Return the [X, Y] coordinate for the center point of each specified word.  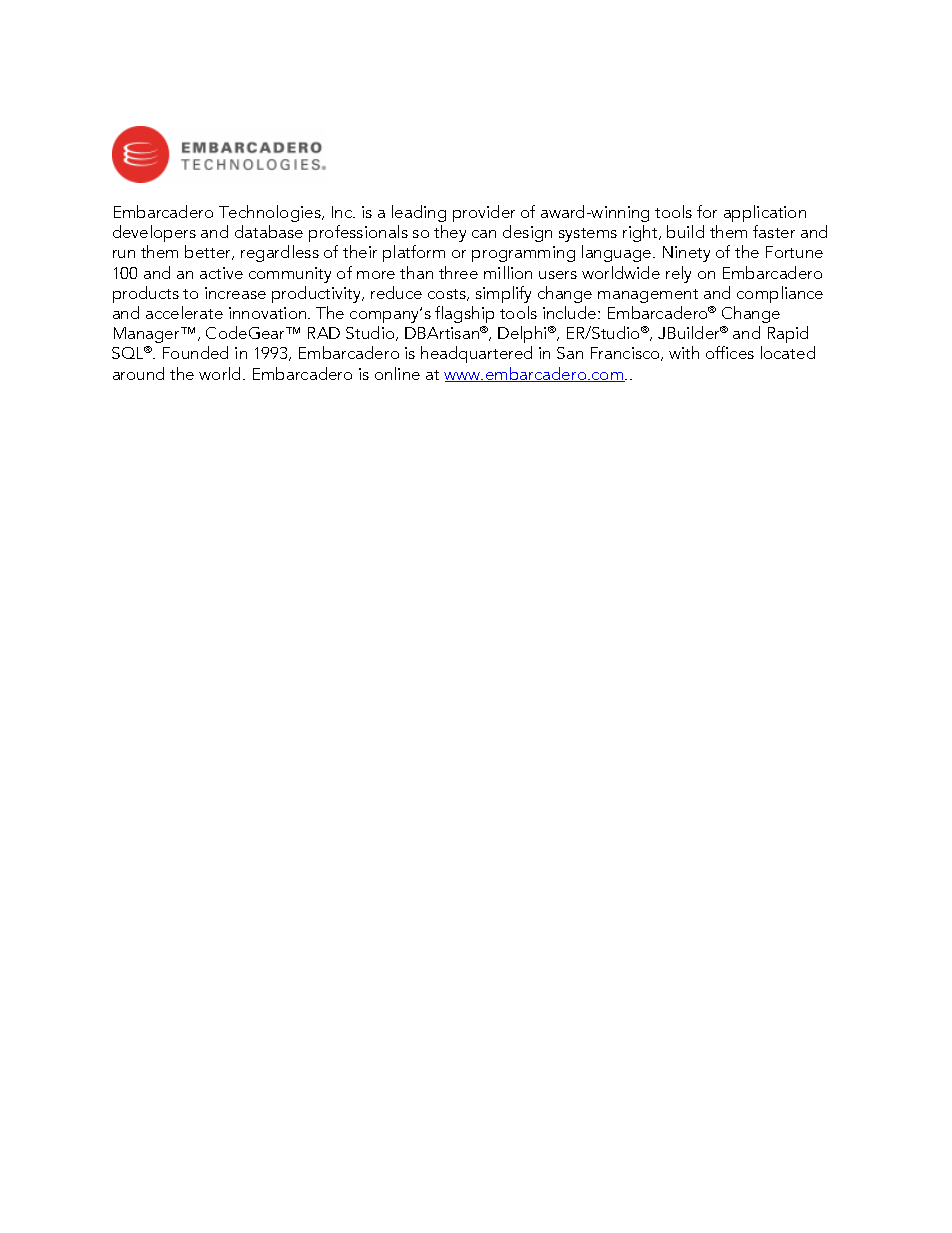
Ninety [686, 254]
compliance [780, 294]
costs [448, 295]
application [765, 213]
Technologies [271, 213]
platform [414, 253]
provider [484, 213]
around [138, 373]
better [209, 252]
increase [235, 293]
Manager [148, 335]
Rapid [788, 334]
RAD [324, 333]
